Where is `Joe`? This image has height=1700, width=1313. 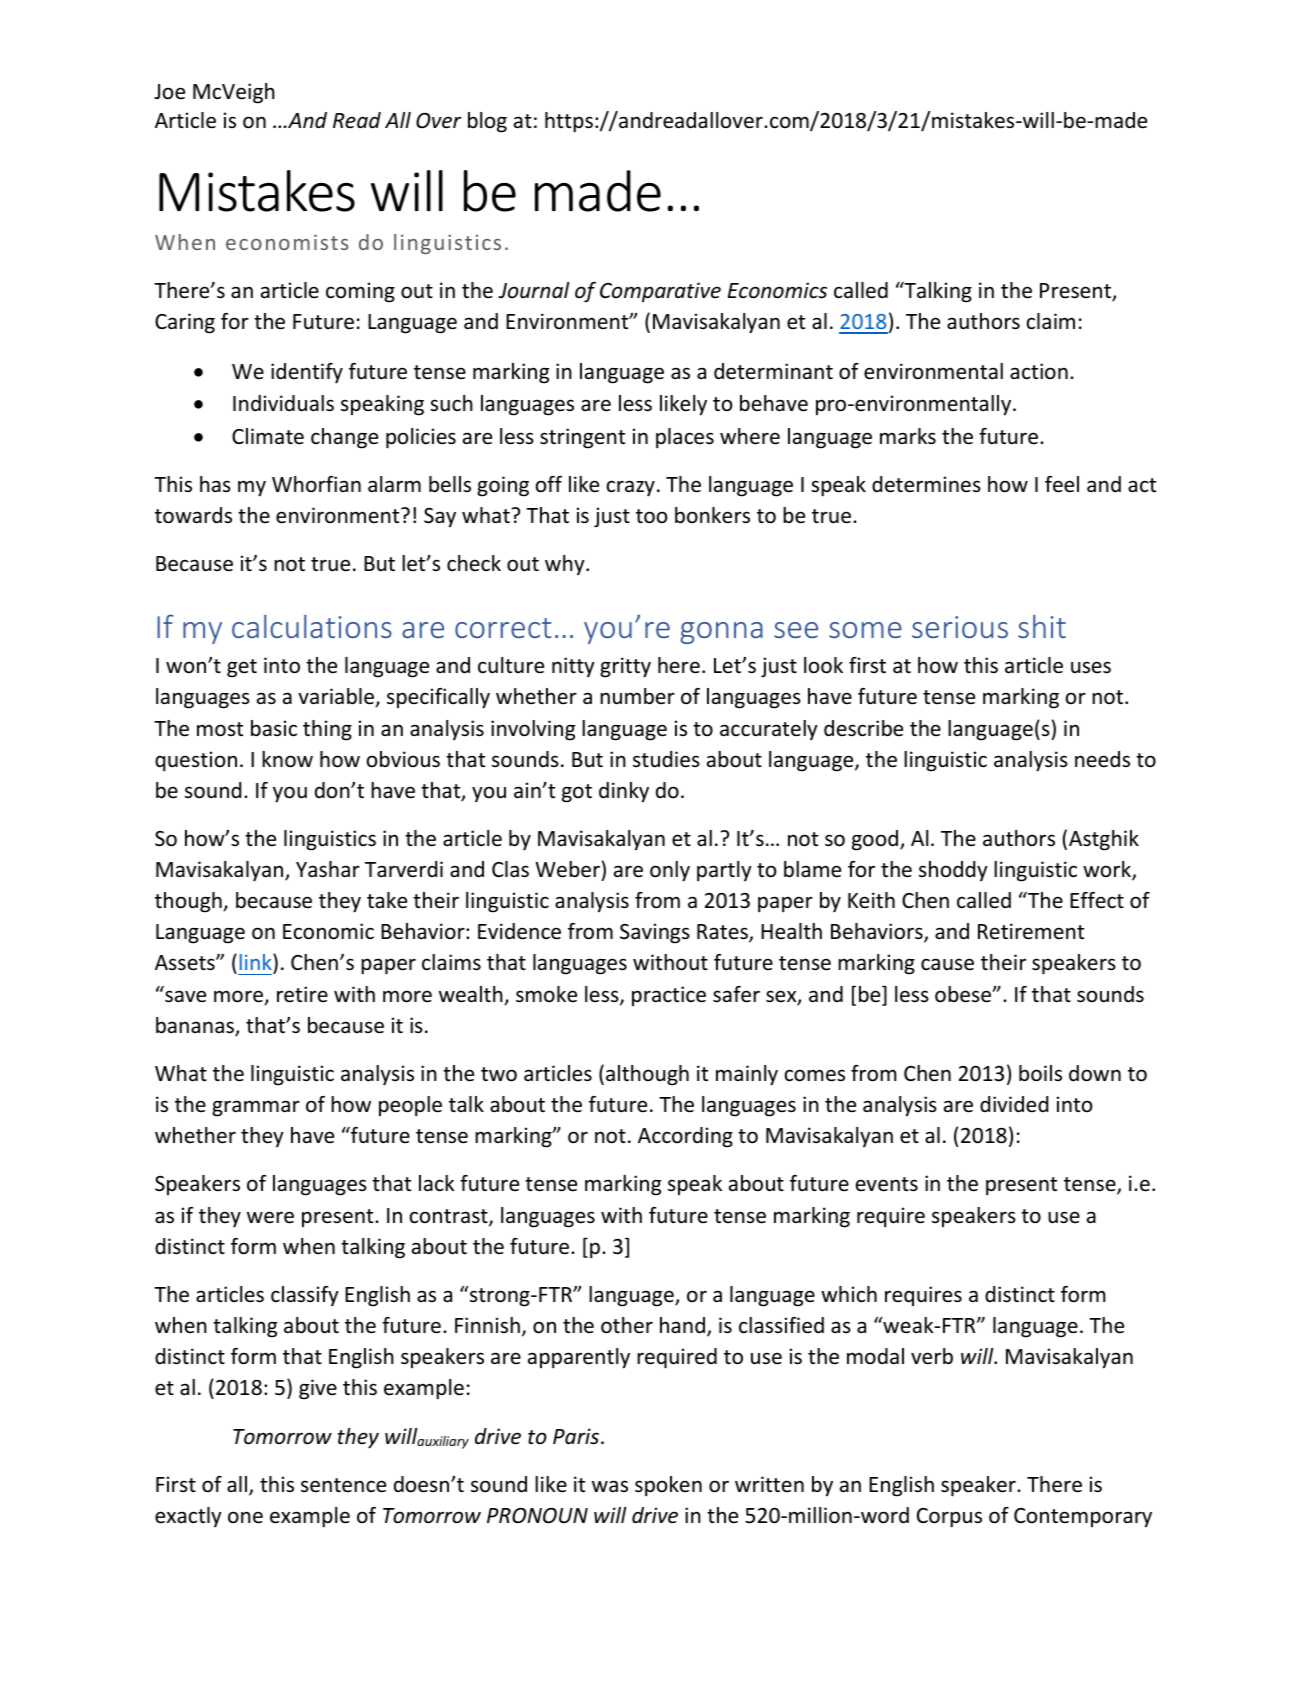
Joe is located at coordinates (169, 92).
